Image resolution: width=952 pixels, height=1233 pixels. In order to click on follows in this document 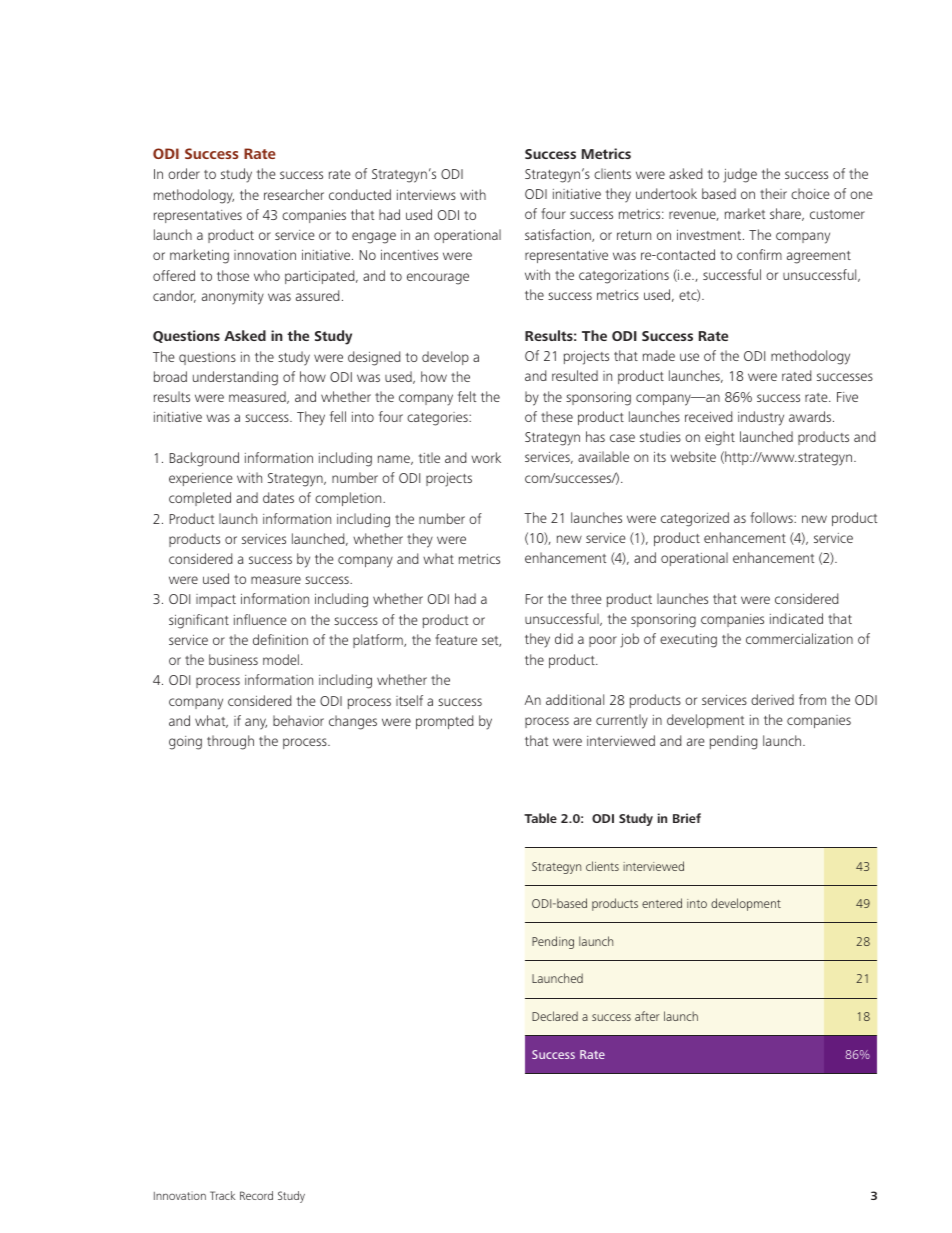, I will do `click(772, 517)`.
